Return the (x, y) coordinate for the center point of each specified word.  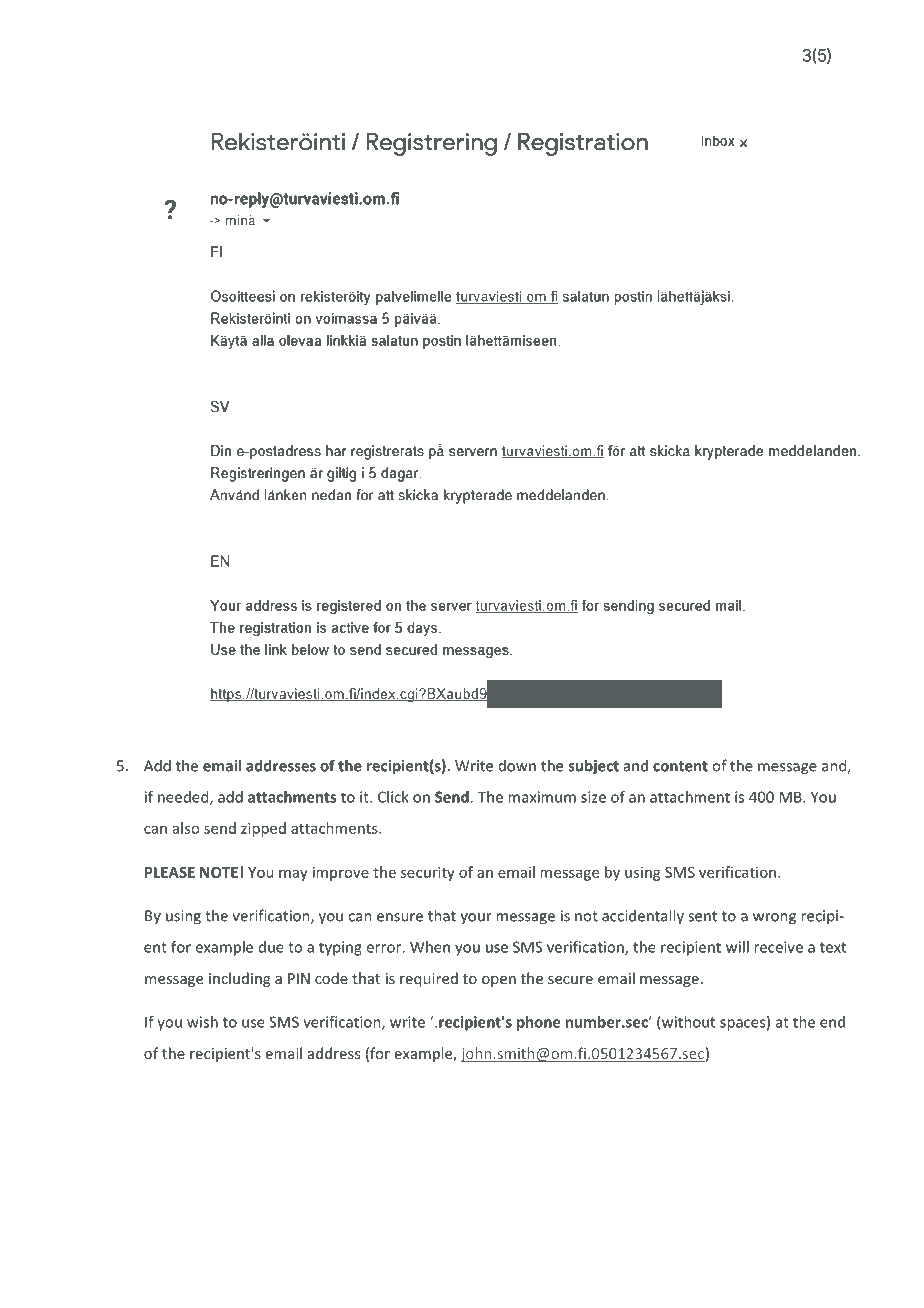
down (517, 766)
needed (184, 798)
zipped (263, 829)
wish (202, 1022)
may (293, 875)
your (476, 918)
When (430, 947)
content (680, 766)
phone (538, 1023)
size (593, 797)
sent (702, 916)
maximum (542, 797)
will (737, 947)
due (271, 947)
